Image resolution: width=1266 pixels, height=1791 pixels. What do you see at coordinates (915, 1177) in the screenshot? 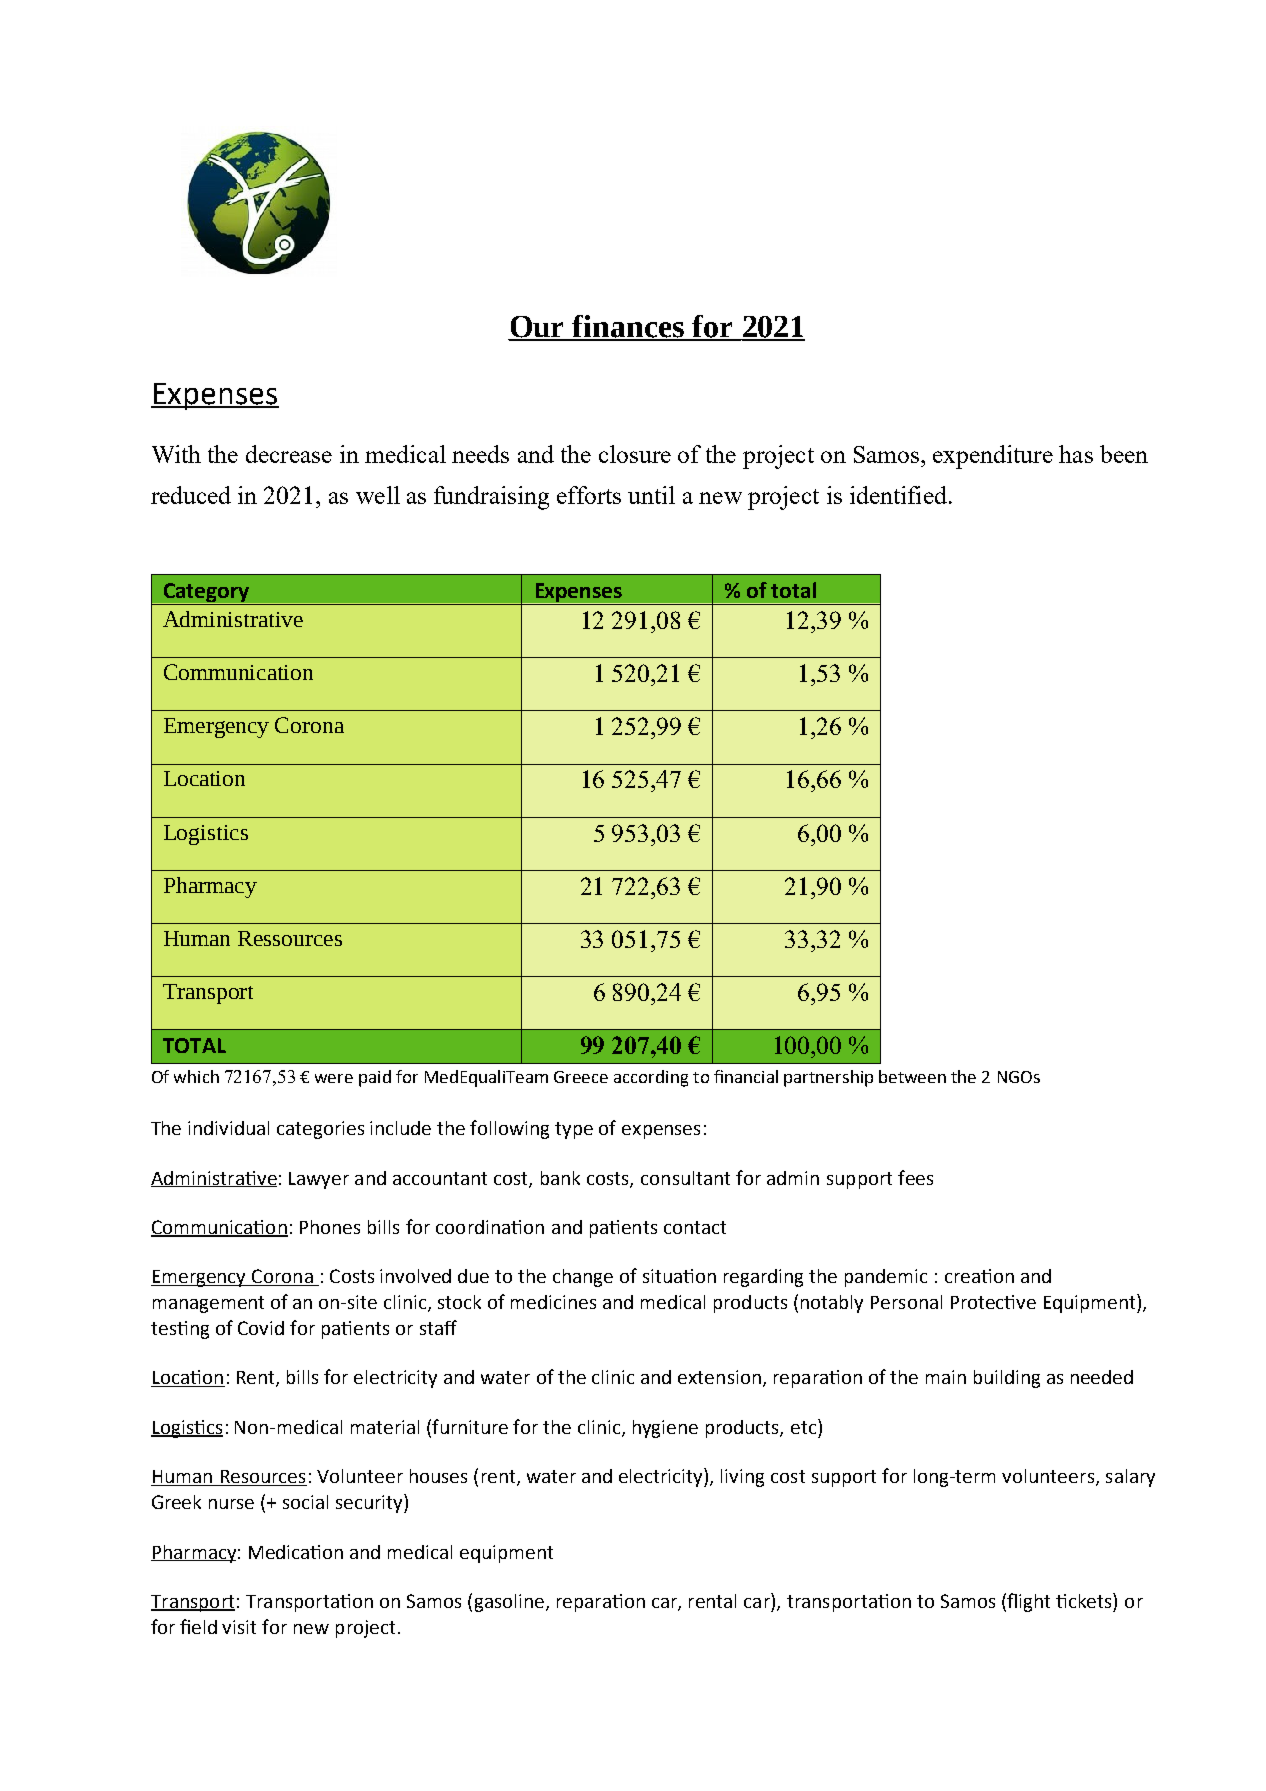
I see `fees` at bounding box center [915, 1177].
